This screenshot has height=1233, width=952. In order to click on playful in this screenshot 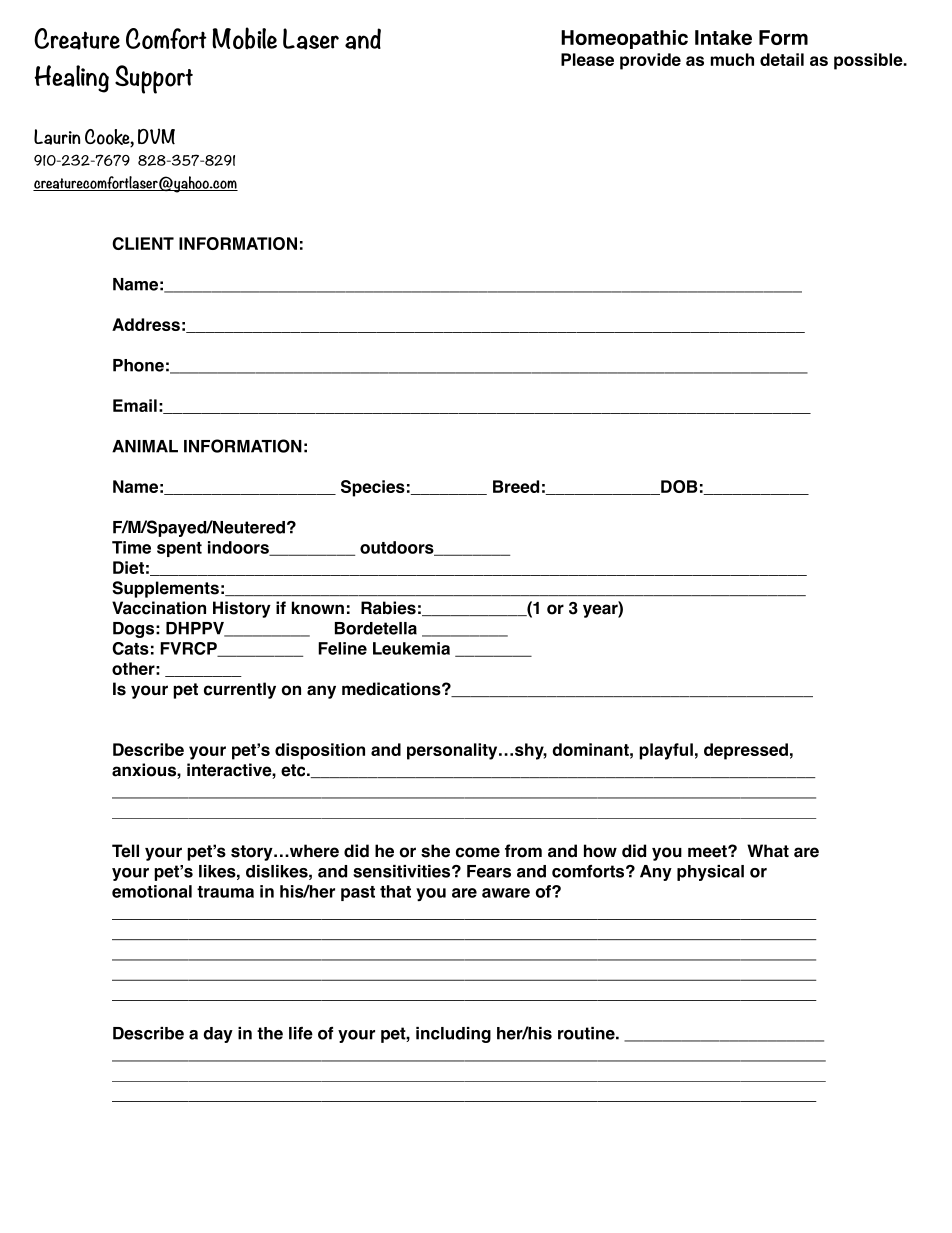, I will do `click(666, 751)`.
